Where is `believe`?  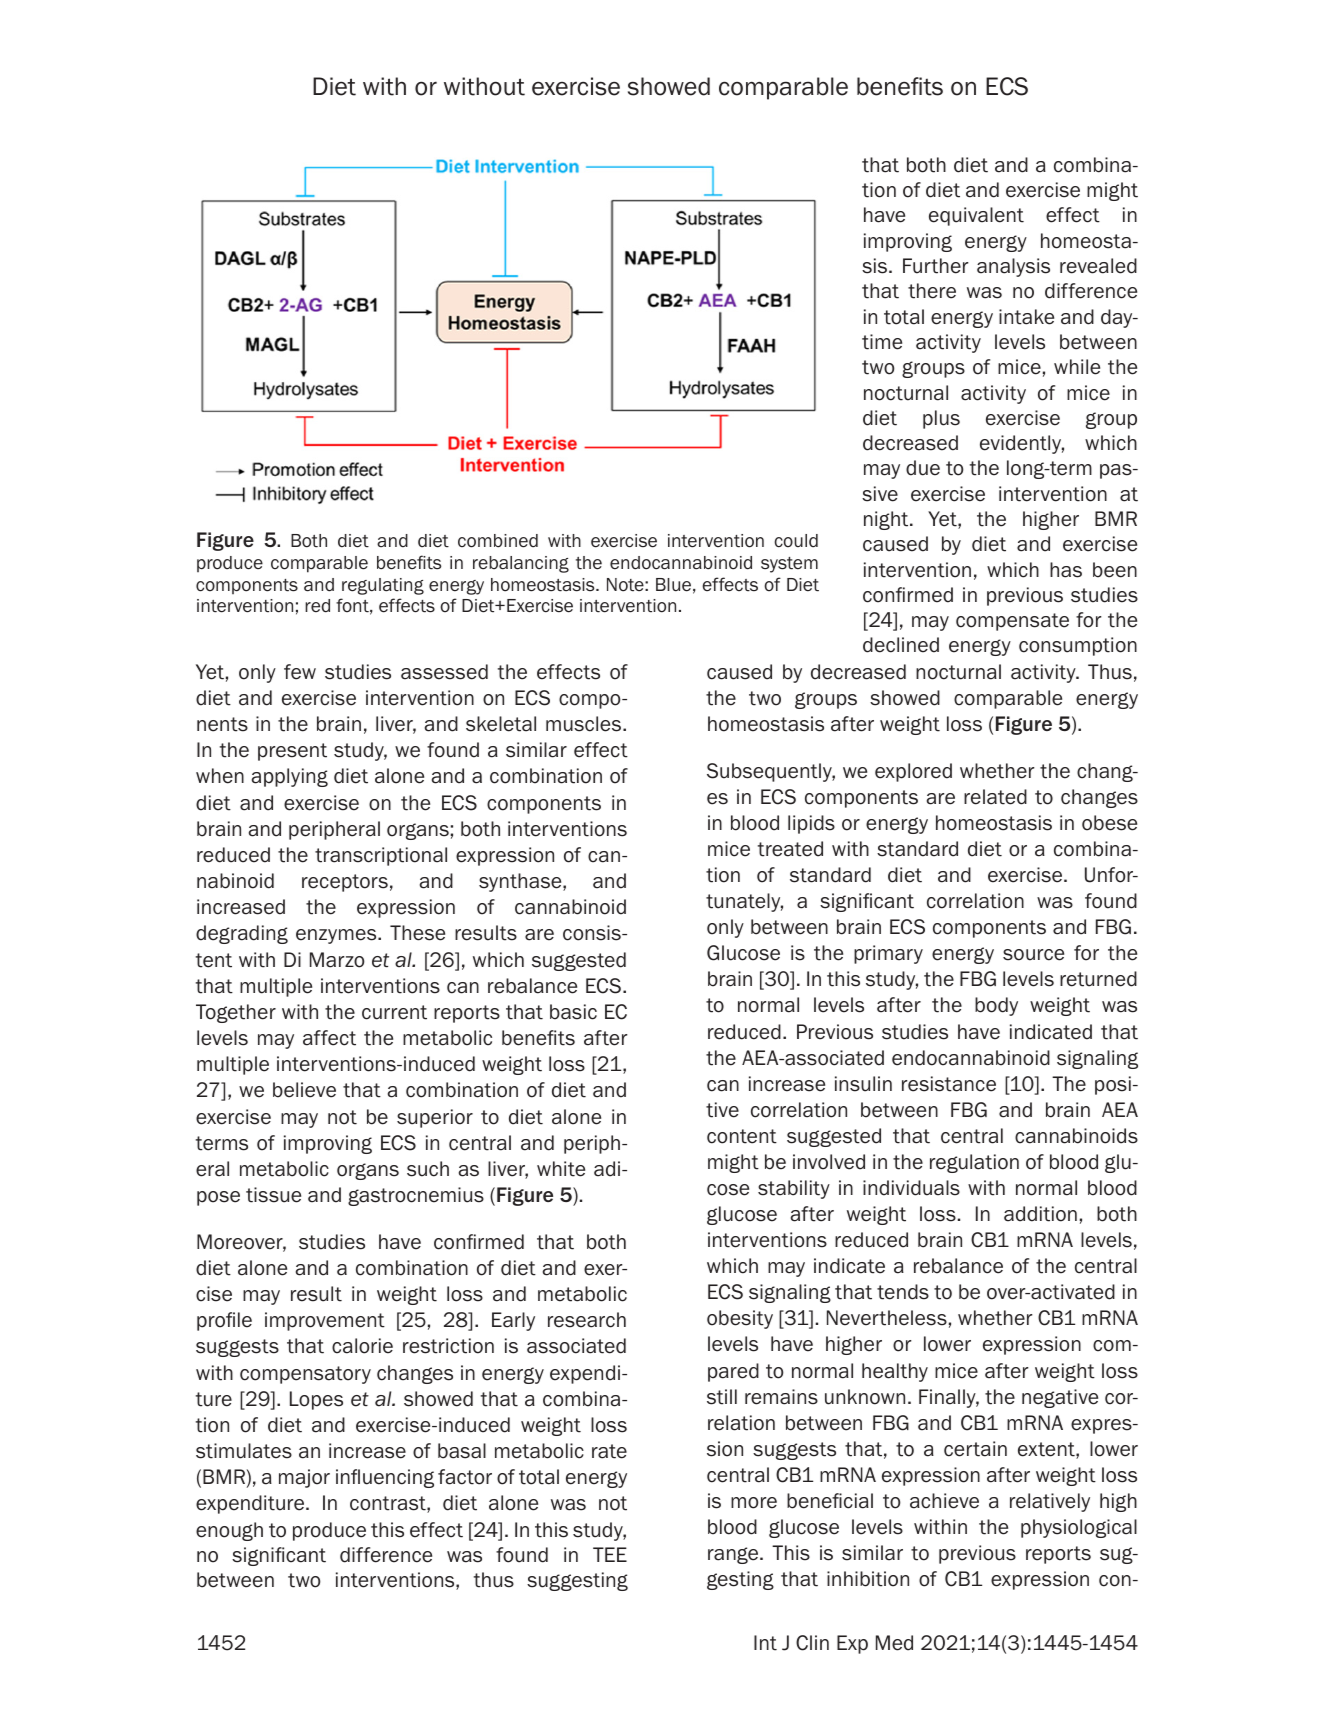 believe is located at coordinates (304, 1090).
